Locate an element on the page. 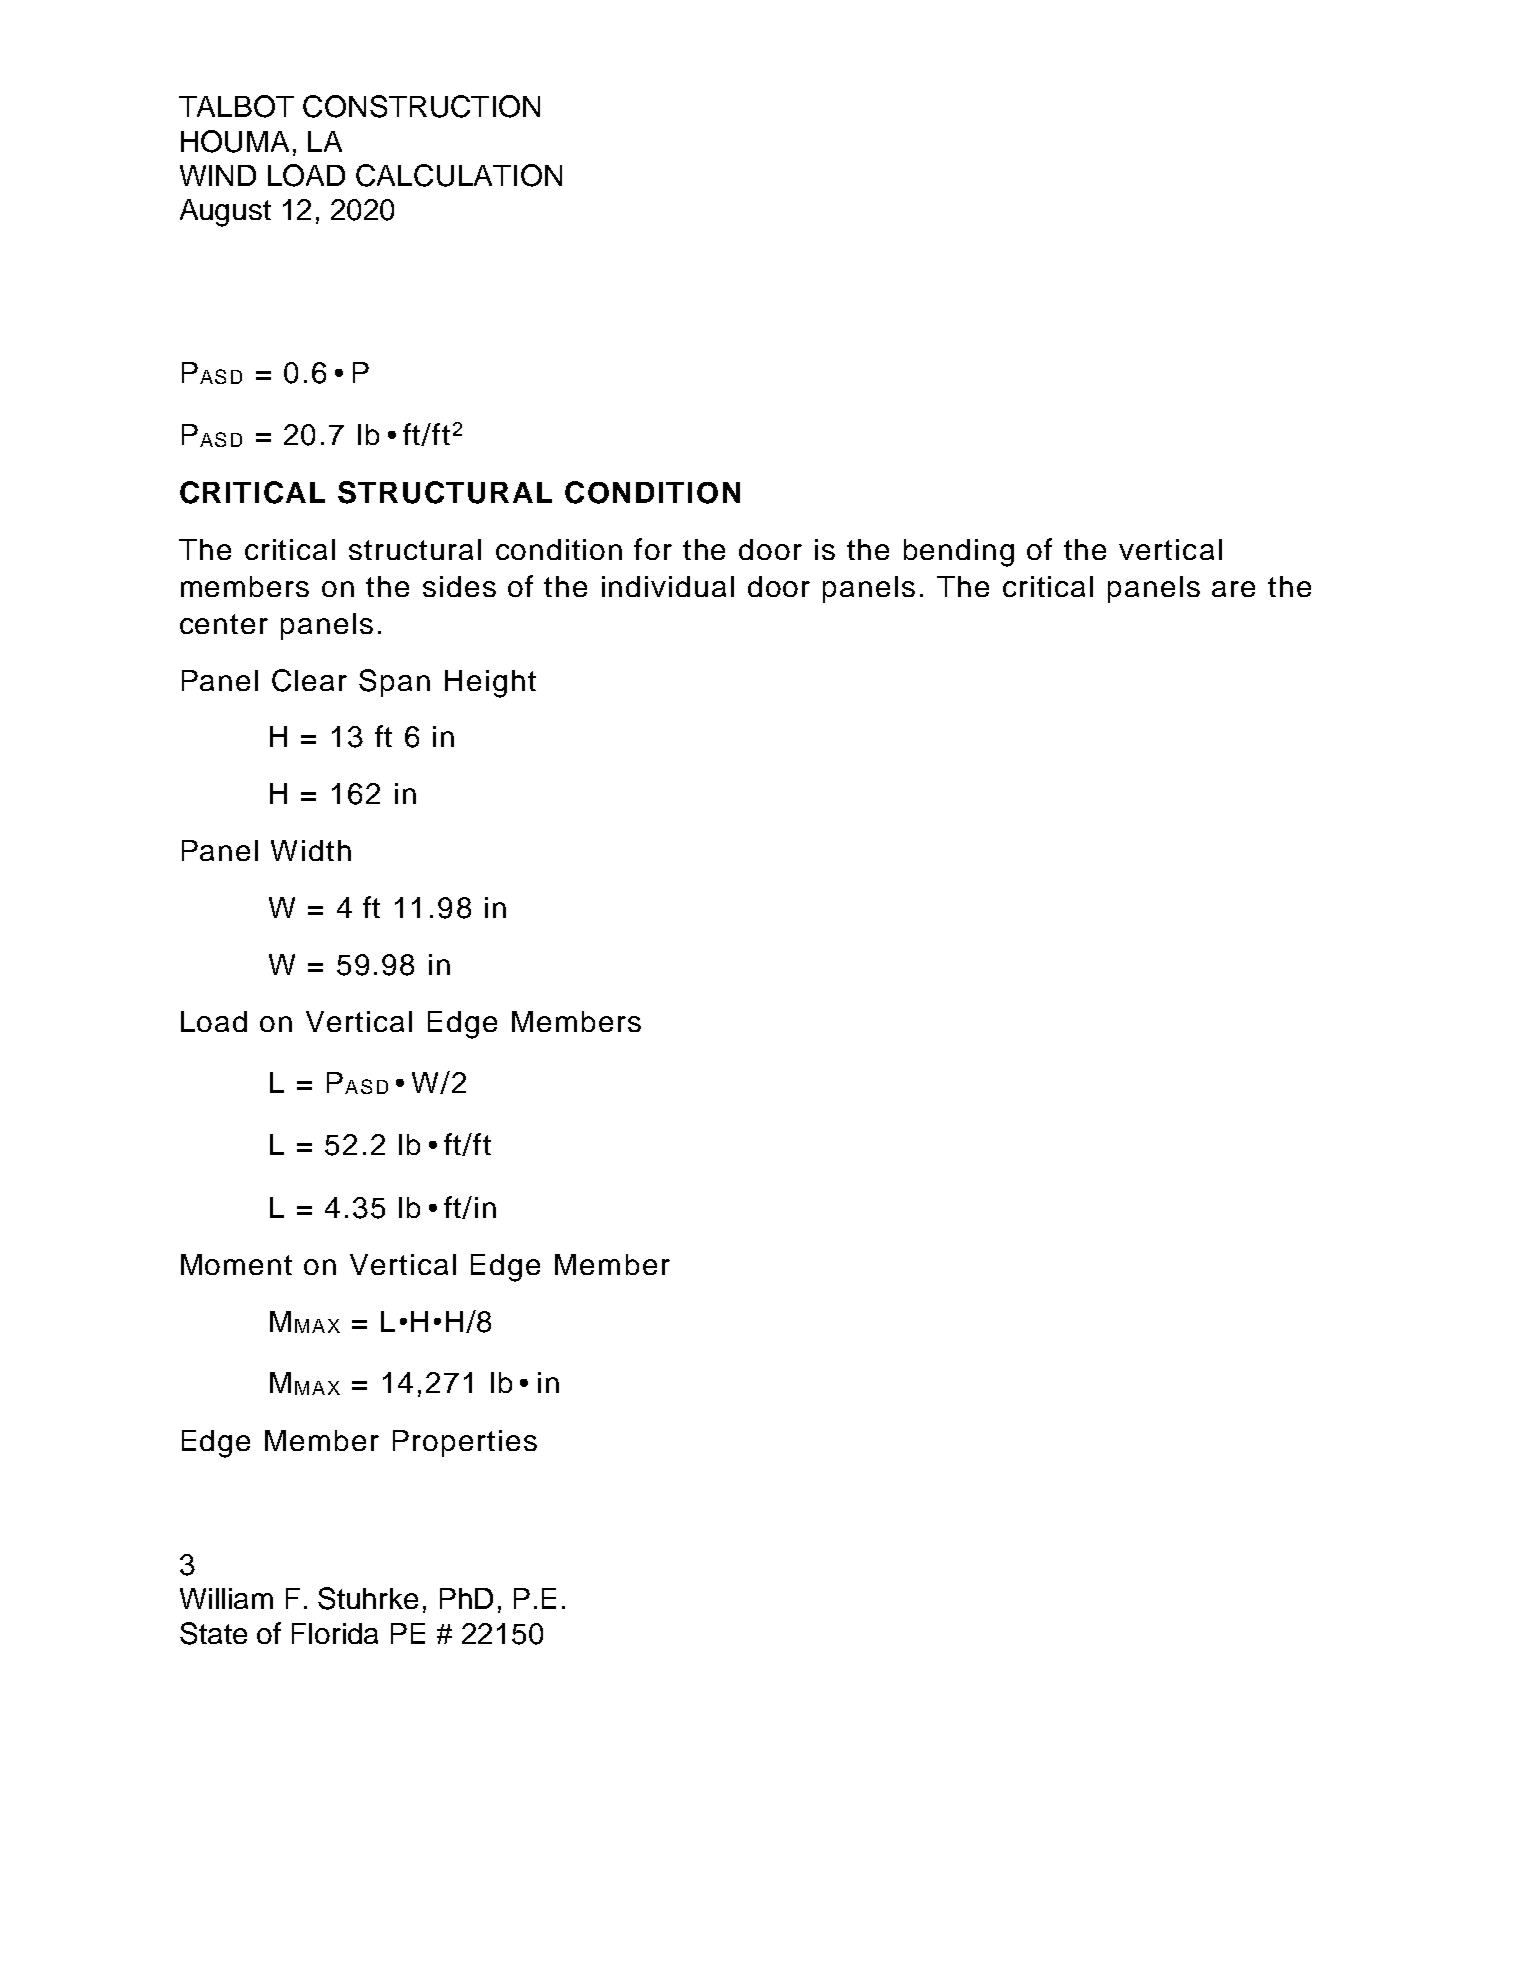 The width and height of the image is (1519, 1965). CONSTRUCTION is located at coordinates (421, 106).
